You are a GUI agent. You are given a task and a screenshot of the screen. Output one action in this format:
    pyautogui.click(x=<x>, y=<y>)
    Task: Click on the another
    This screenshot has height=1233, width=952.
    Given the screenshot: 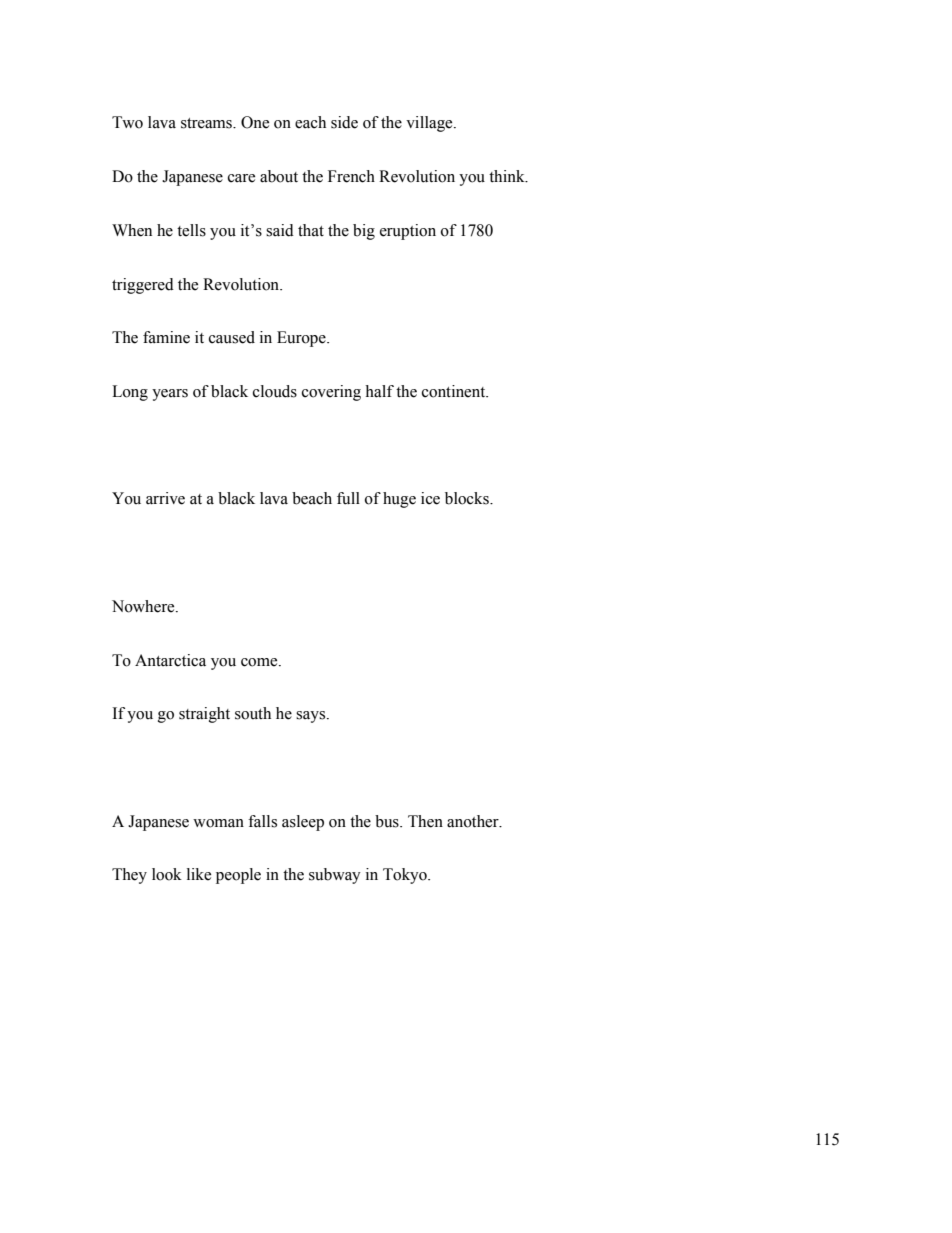 What is the action you would take?
    pyautogui.click(x=474, y=821)
